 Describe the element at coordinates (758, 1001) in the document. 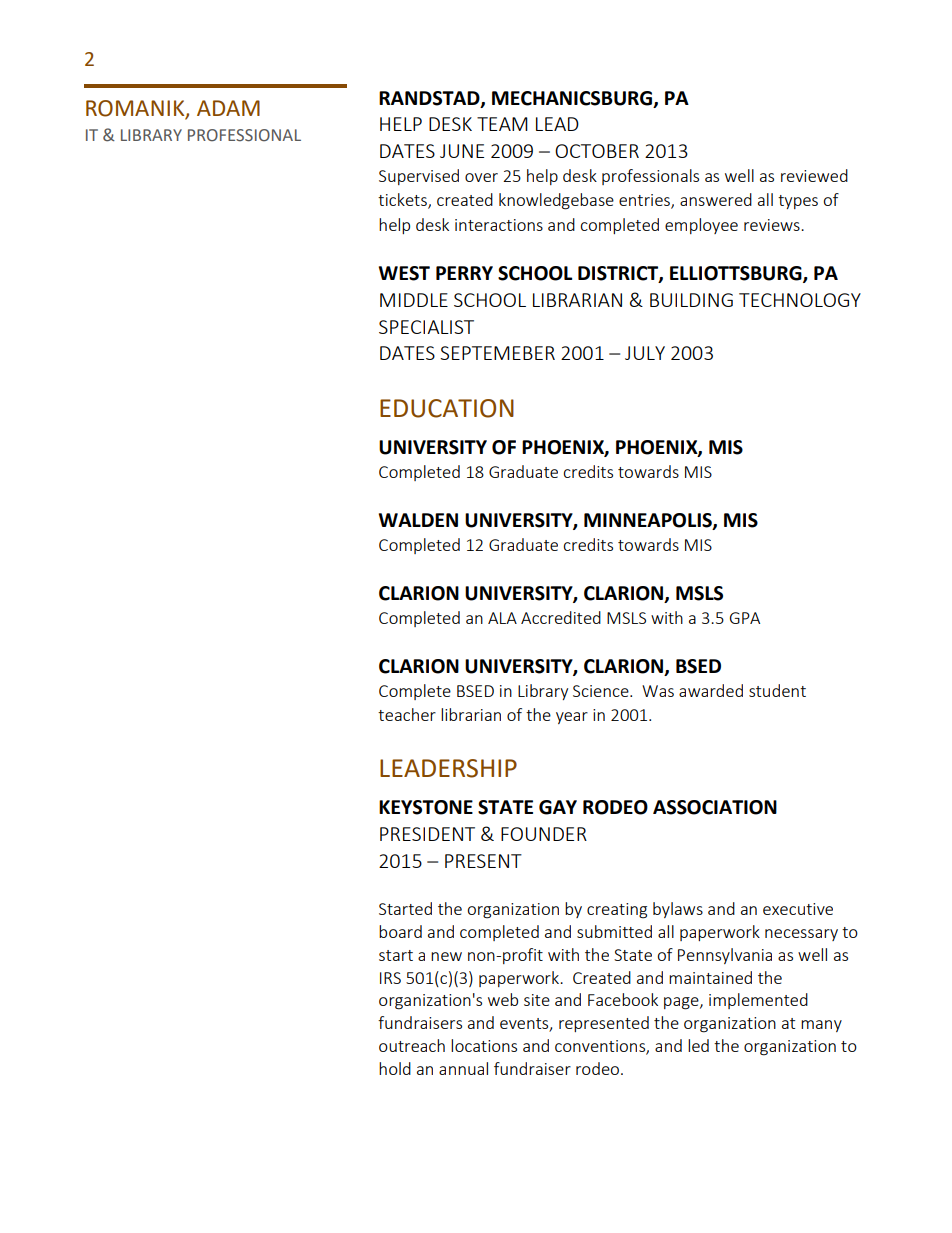

I see `implemented` at that location.
